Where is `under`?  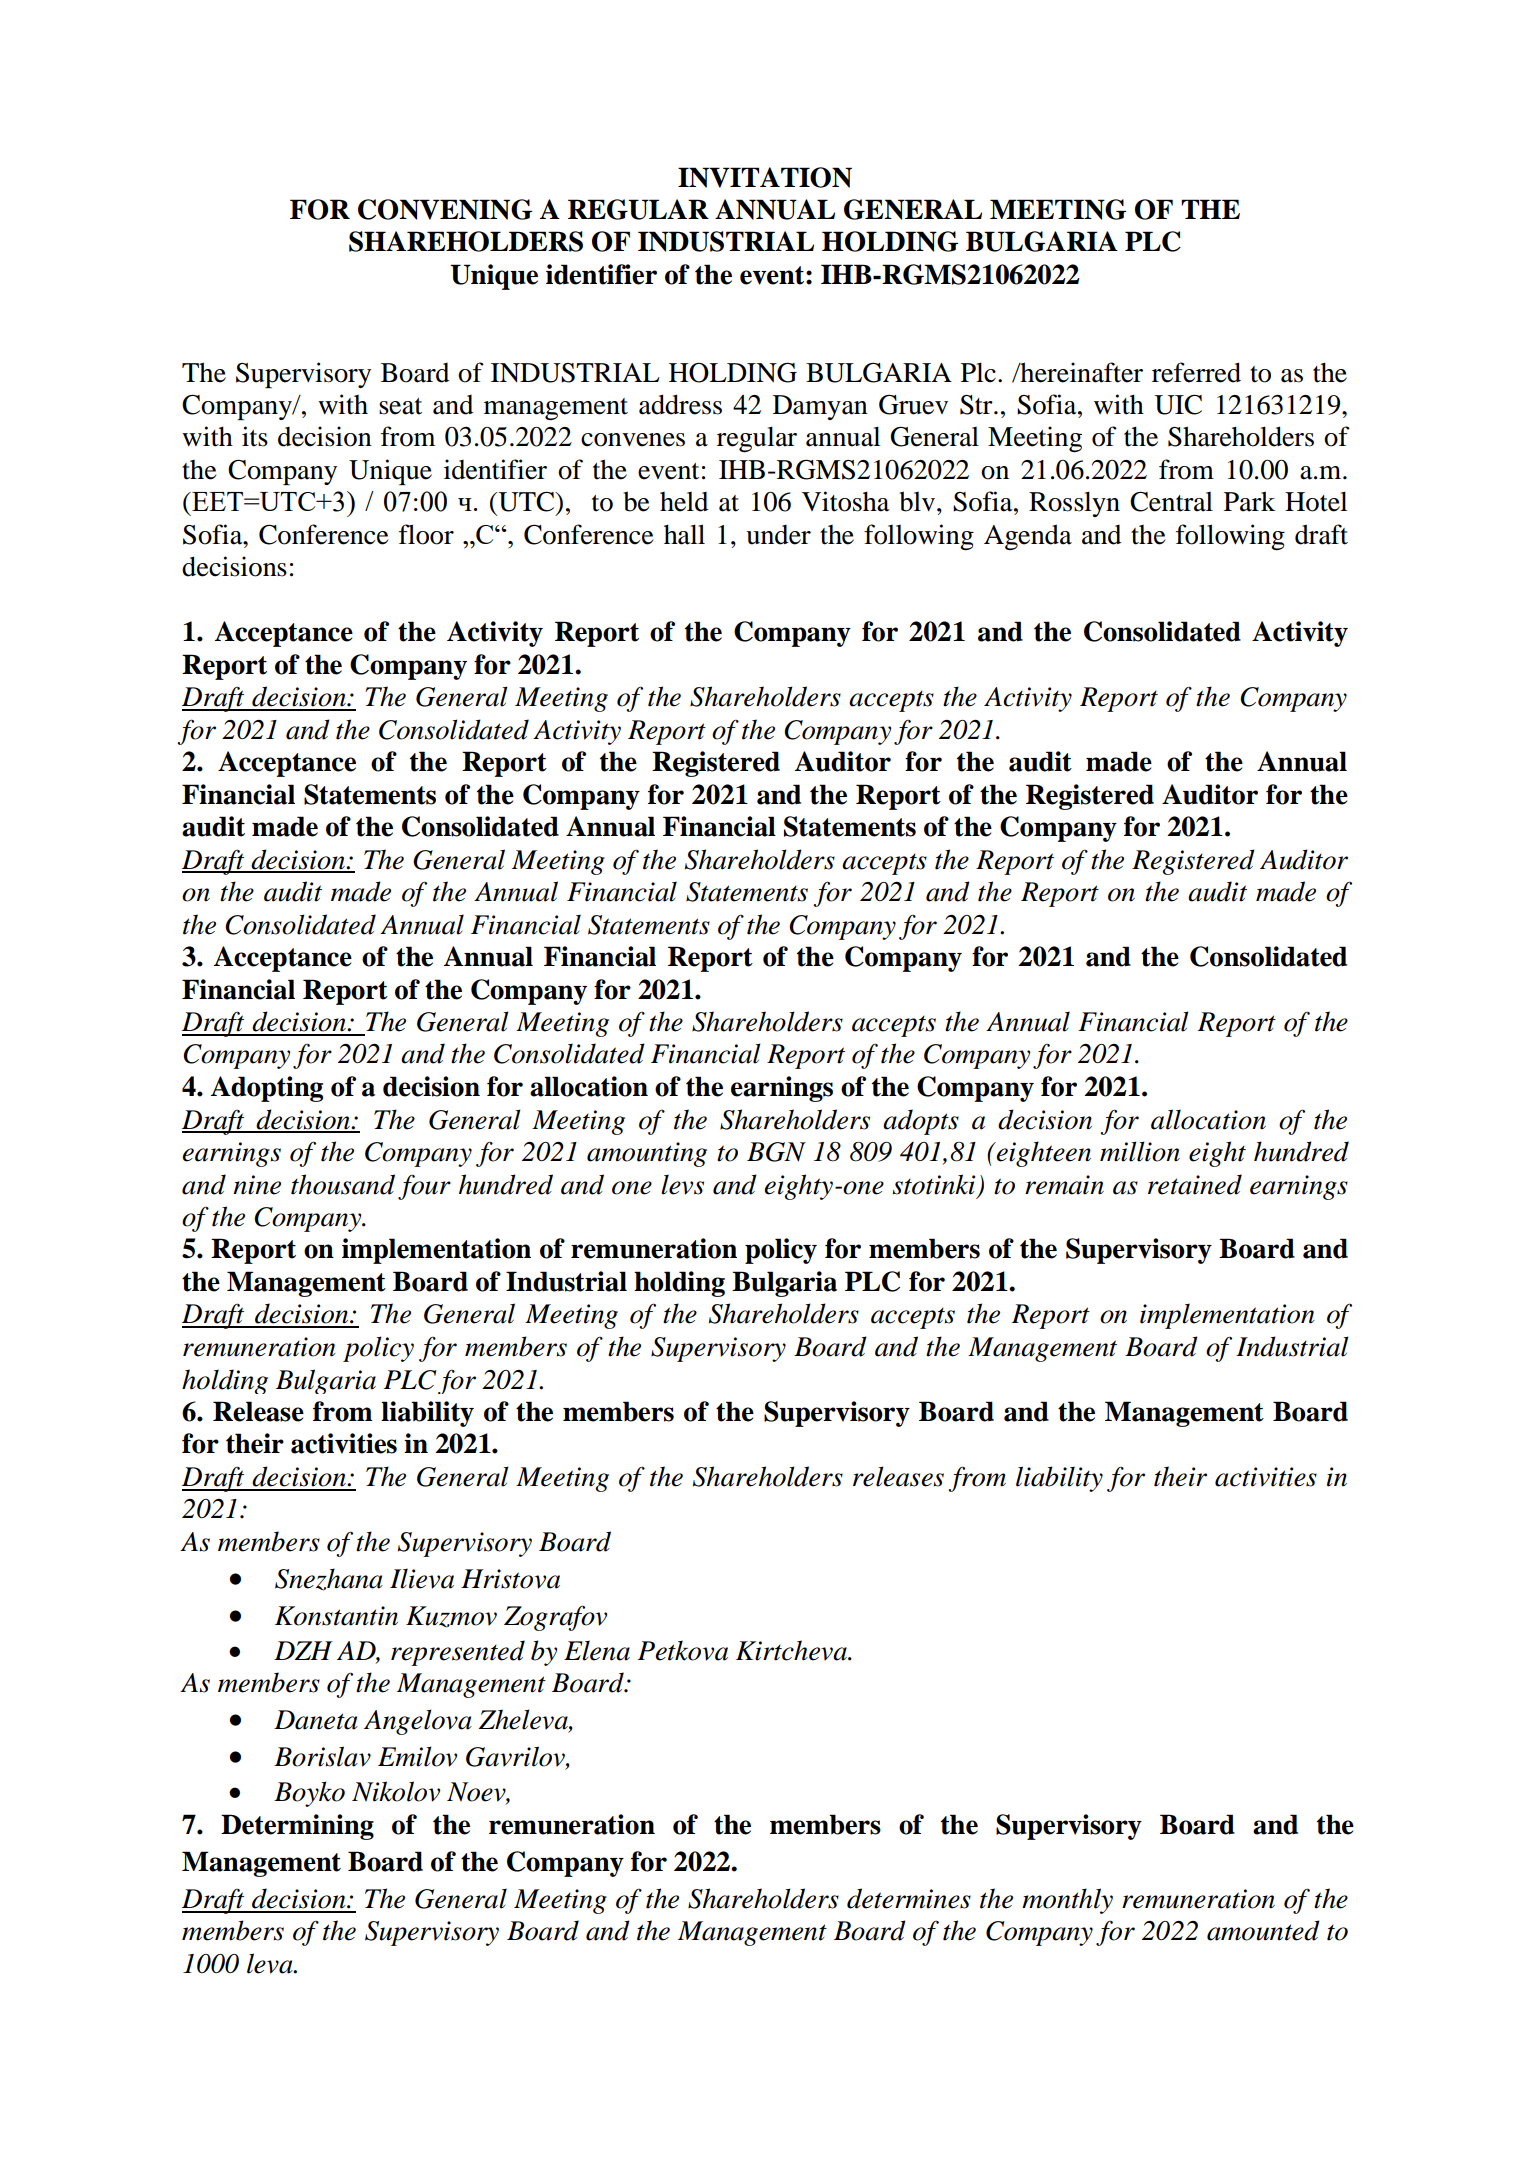 under is located at coordinates (778, 535).
